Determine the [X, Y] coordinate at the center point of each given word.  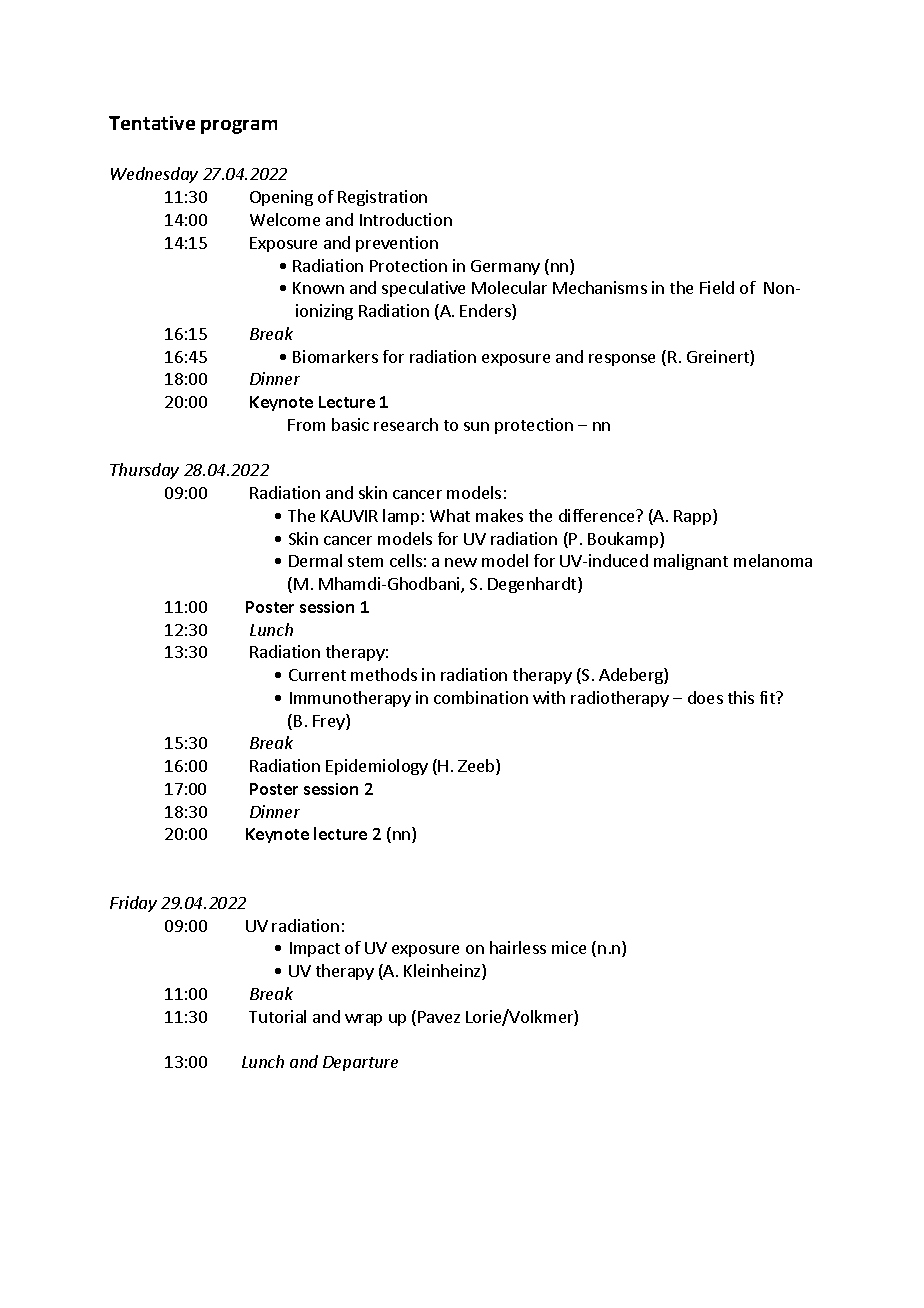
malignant [691, 562]
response [622, 360]
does [705, 697]
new [461, 562]
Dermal [315, 560]
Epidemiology [377, 767]
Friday [133, 904]
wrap [363, 1020]
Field [717, 287]
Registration [382, 198]
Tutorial [277, 1016]
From [306, 425]
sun [476, 426]
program [239, 127]
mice [569, 947]
